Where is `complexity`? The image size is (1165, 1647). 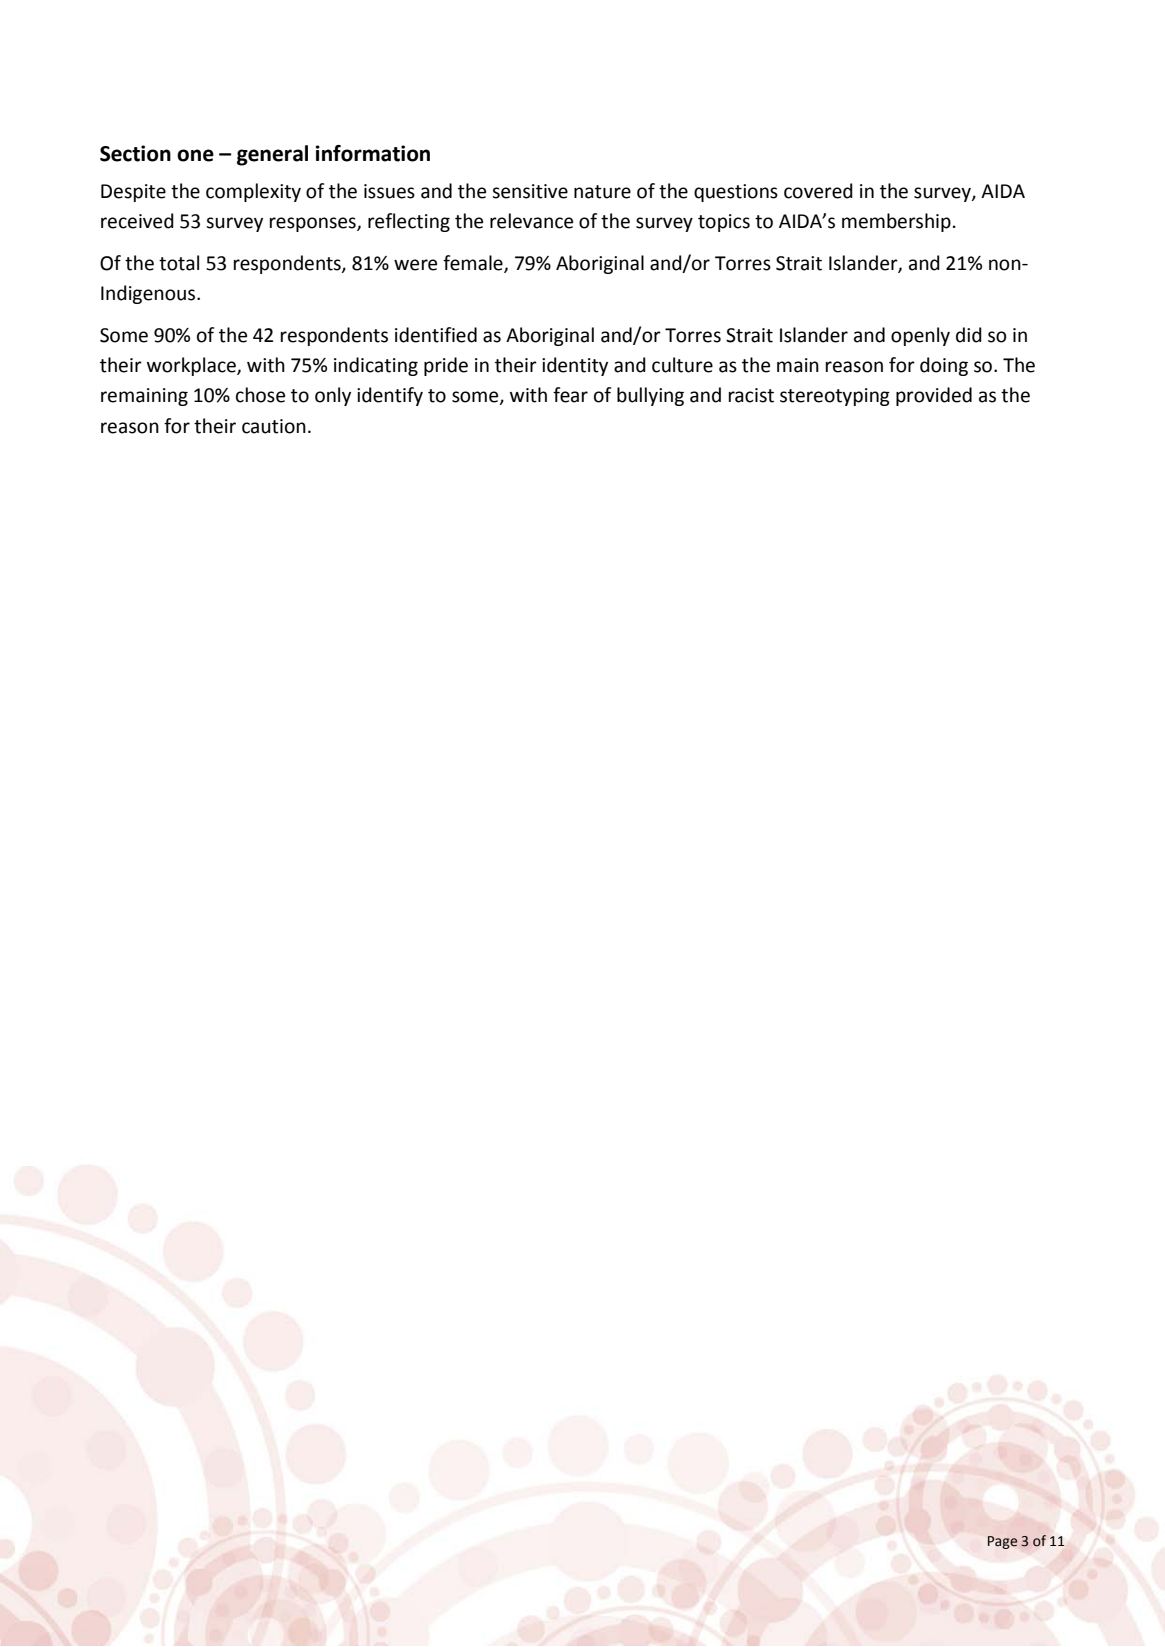 complexity is located at coordinates (253, 192).
